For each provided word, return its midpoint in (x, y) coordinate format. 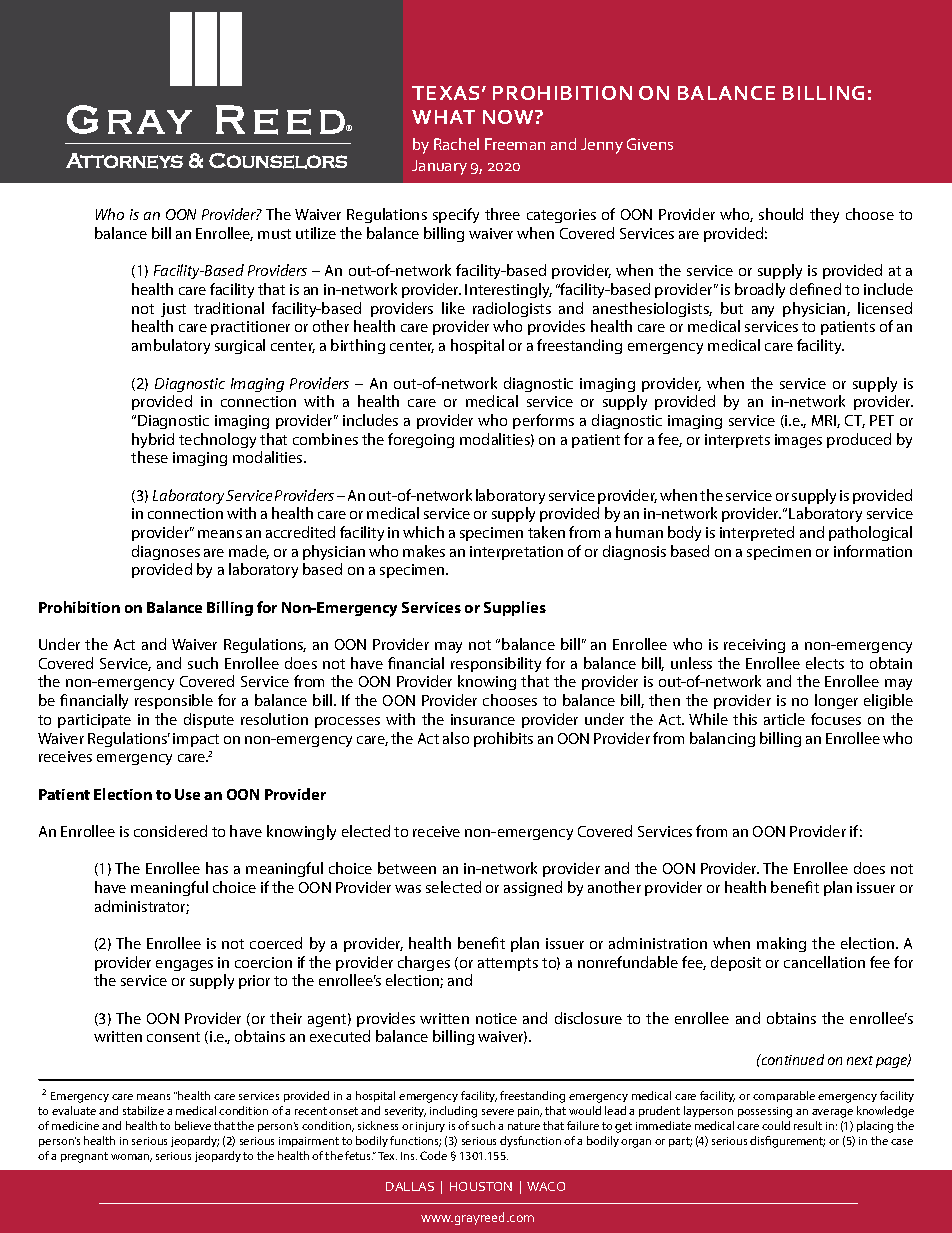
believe (193, 1125)
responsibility (496, 664)
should (781, 214)
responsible (174, 701)
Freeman (515, 144)
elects (825, 663)
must (274, 234)
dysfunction (530, 1141)
